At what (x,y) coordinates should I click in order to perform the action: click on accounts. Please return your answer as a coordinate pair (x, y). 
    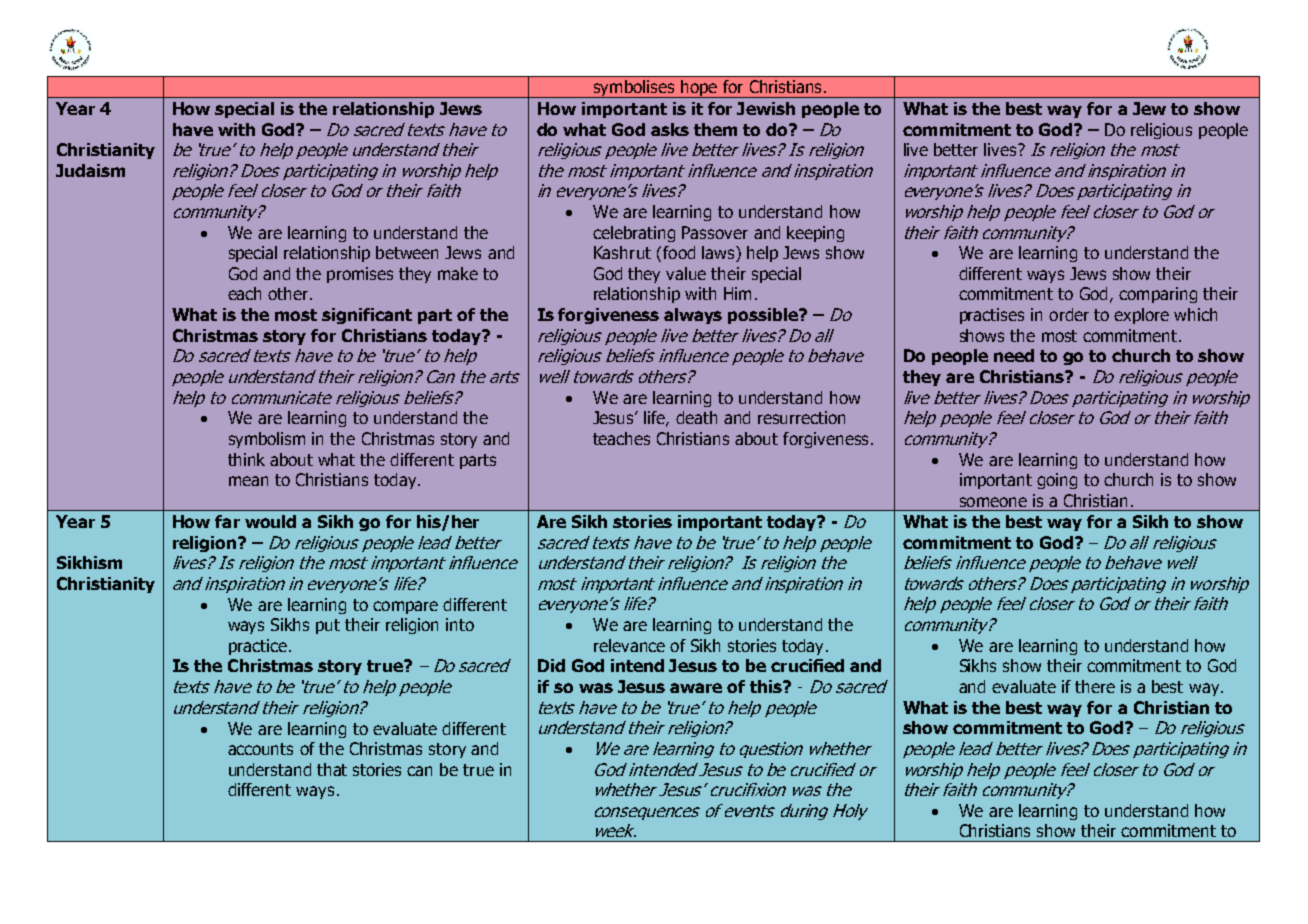
    Looking at the image, I should click on (260, 749).
